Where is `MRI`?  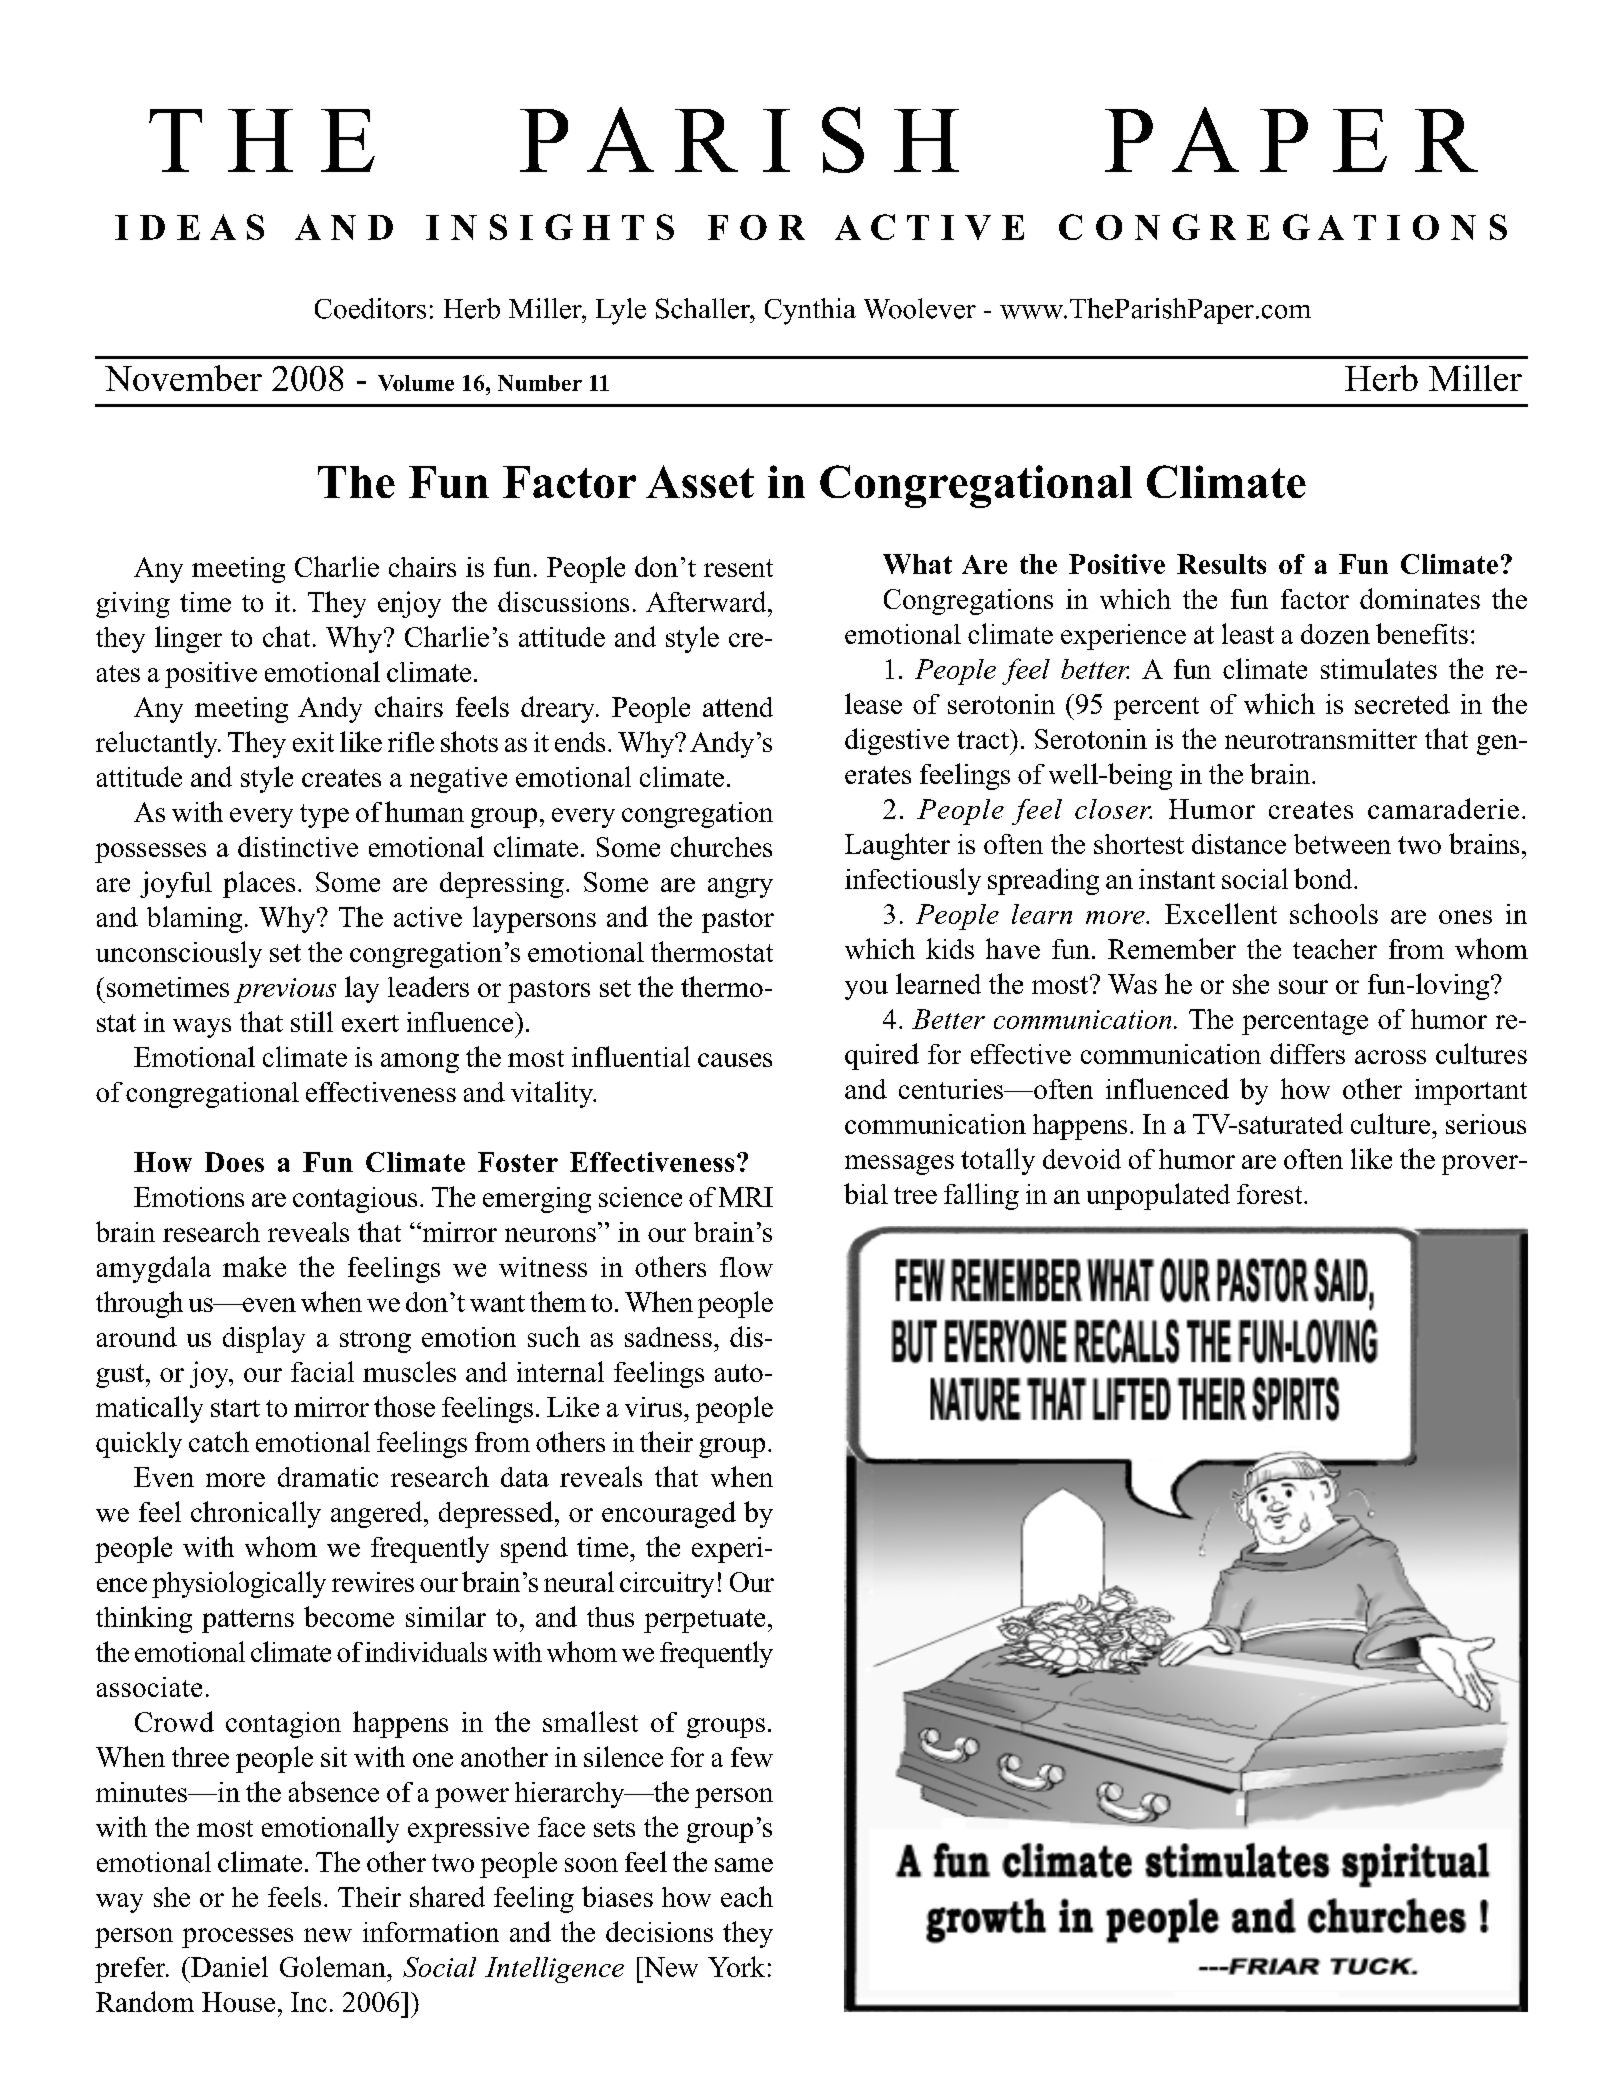 MRI is located at coordinates (746, 1197).
